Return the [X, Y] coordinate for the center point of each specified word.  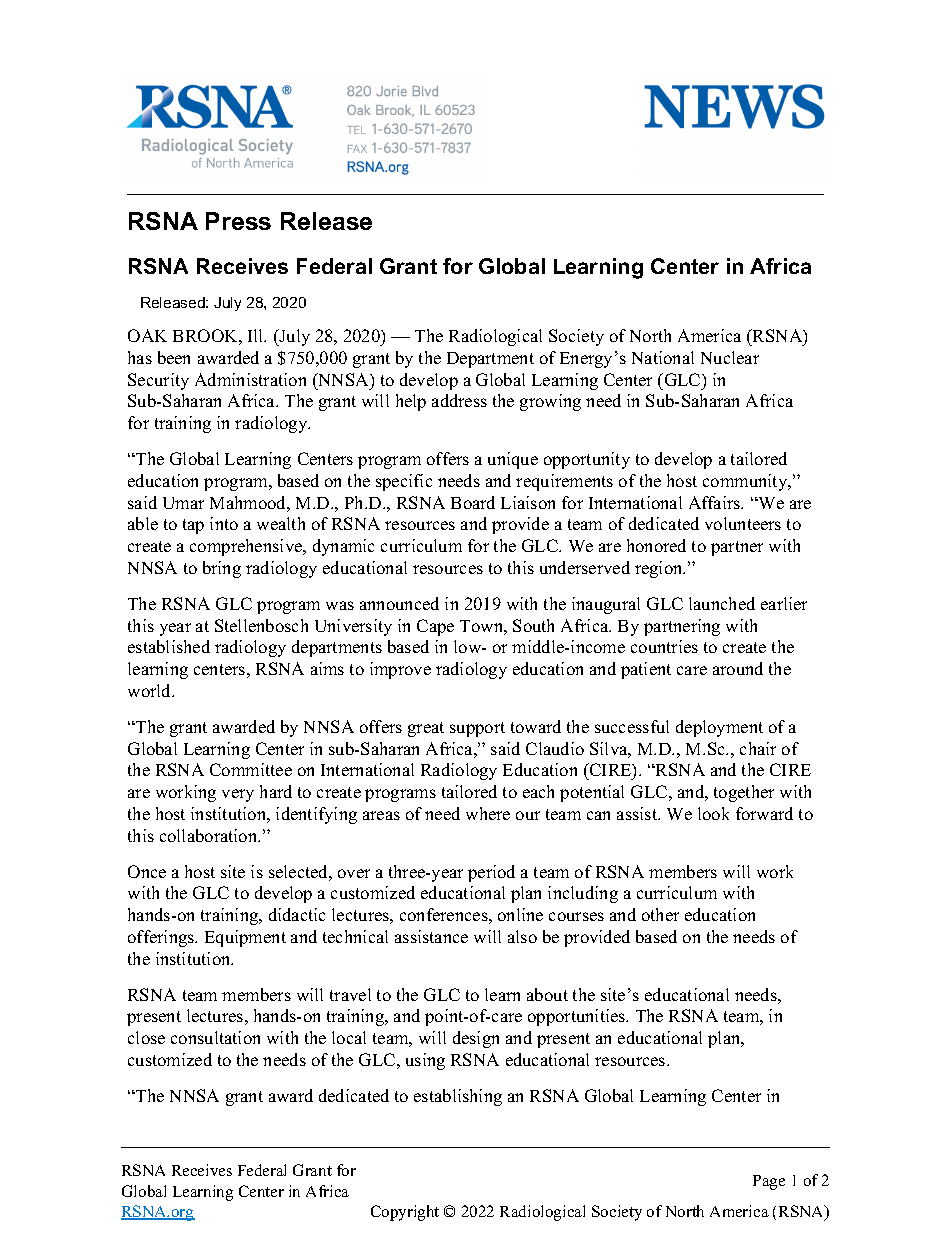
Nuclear [730, 357]
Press [238, 221]
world [151, 690]
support [477, 729]
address [459, 400]
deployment [719, 728]
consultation [215, 1037]
